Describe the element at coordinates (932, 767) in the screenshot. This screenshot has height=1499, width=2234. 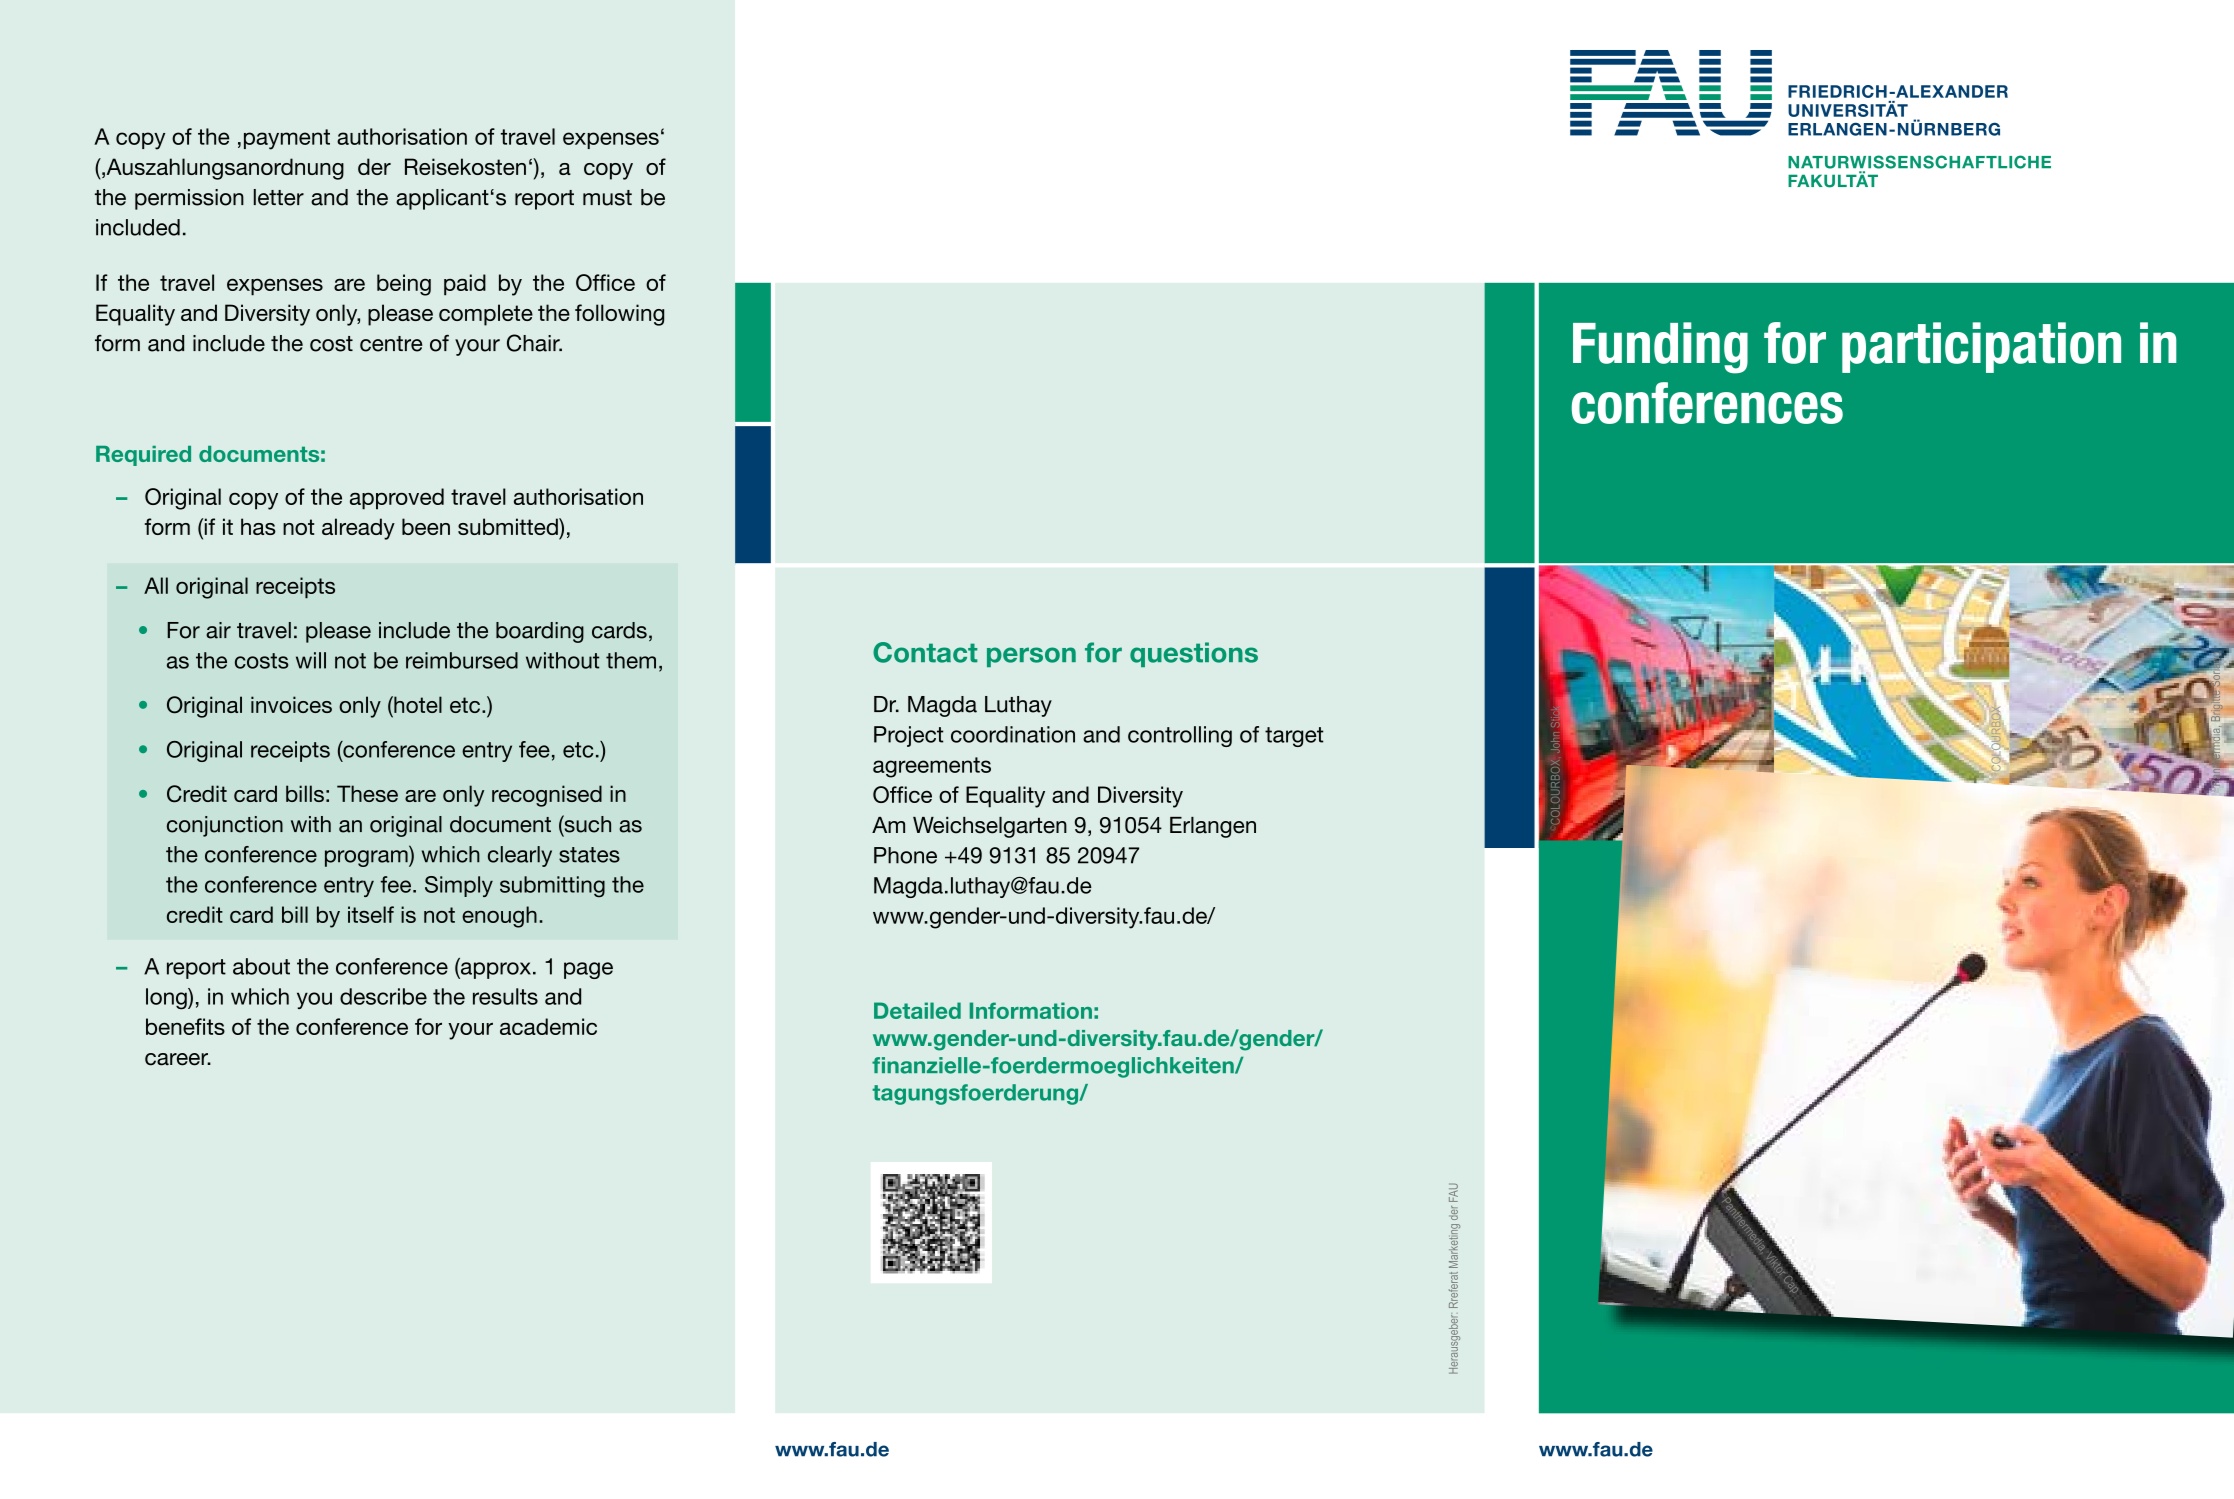
I see `agreements` at that location.
